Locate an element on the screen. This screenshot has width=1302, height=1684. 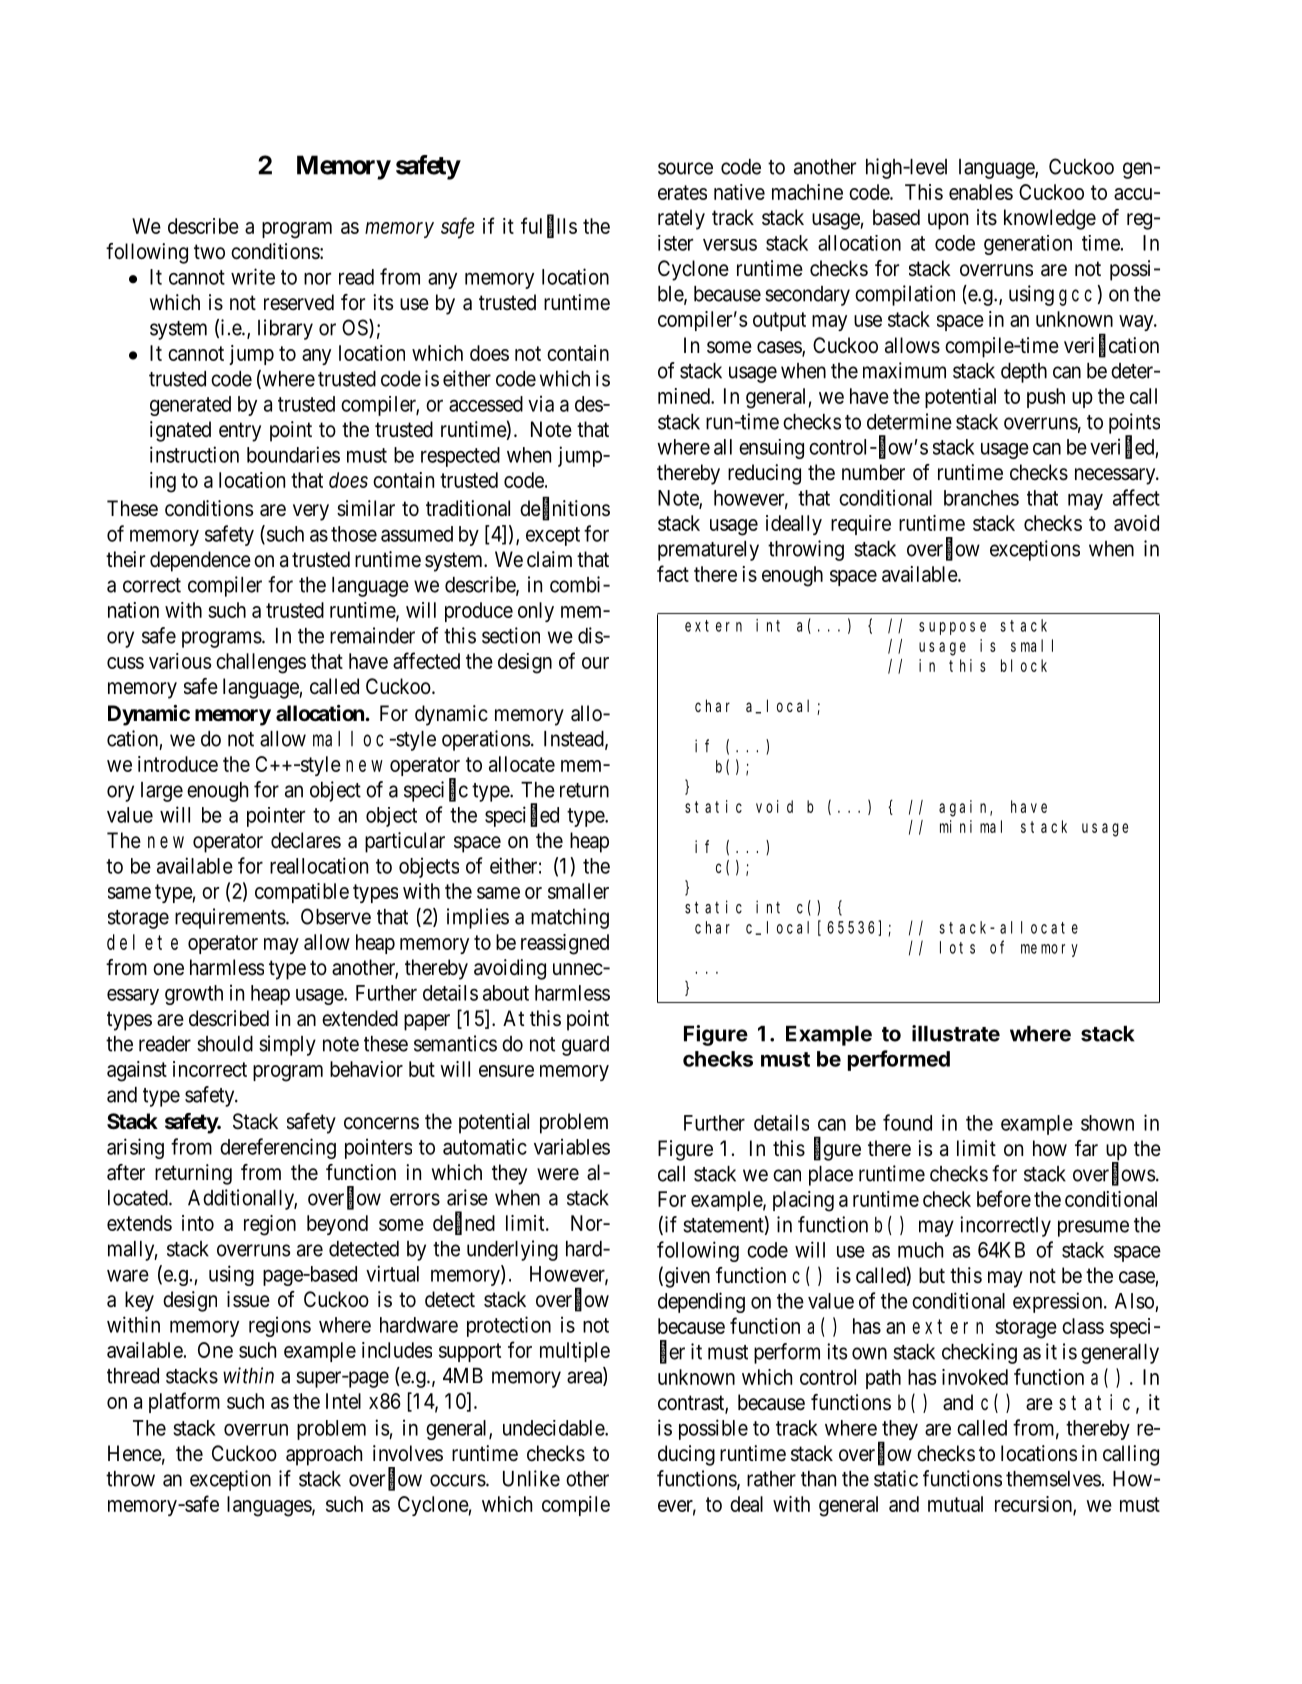
lots is located at coordinates (957, 947).
